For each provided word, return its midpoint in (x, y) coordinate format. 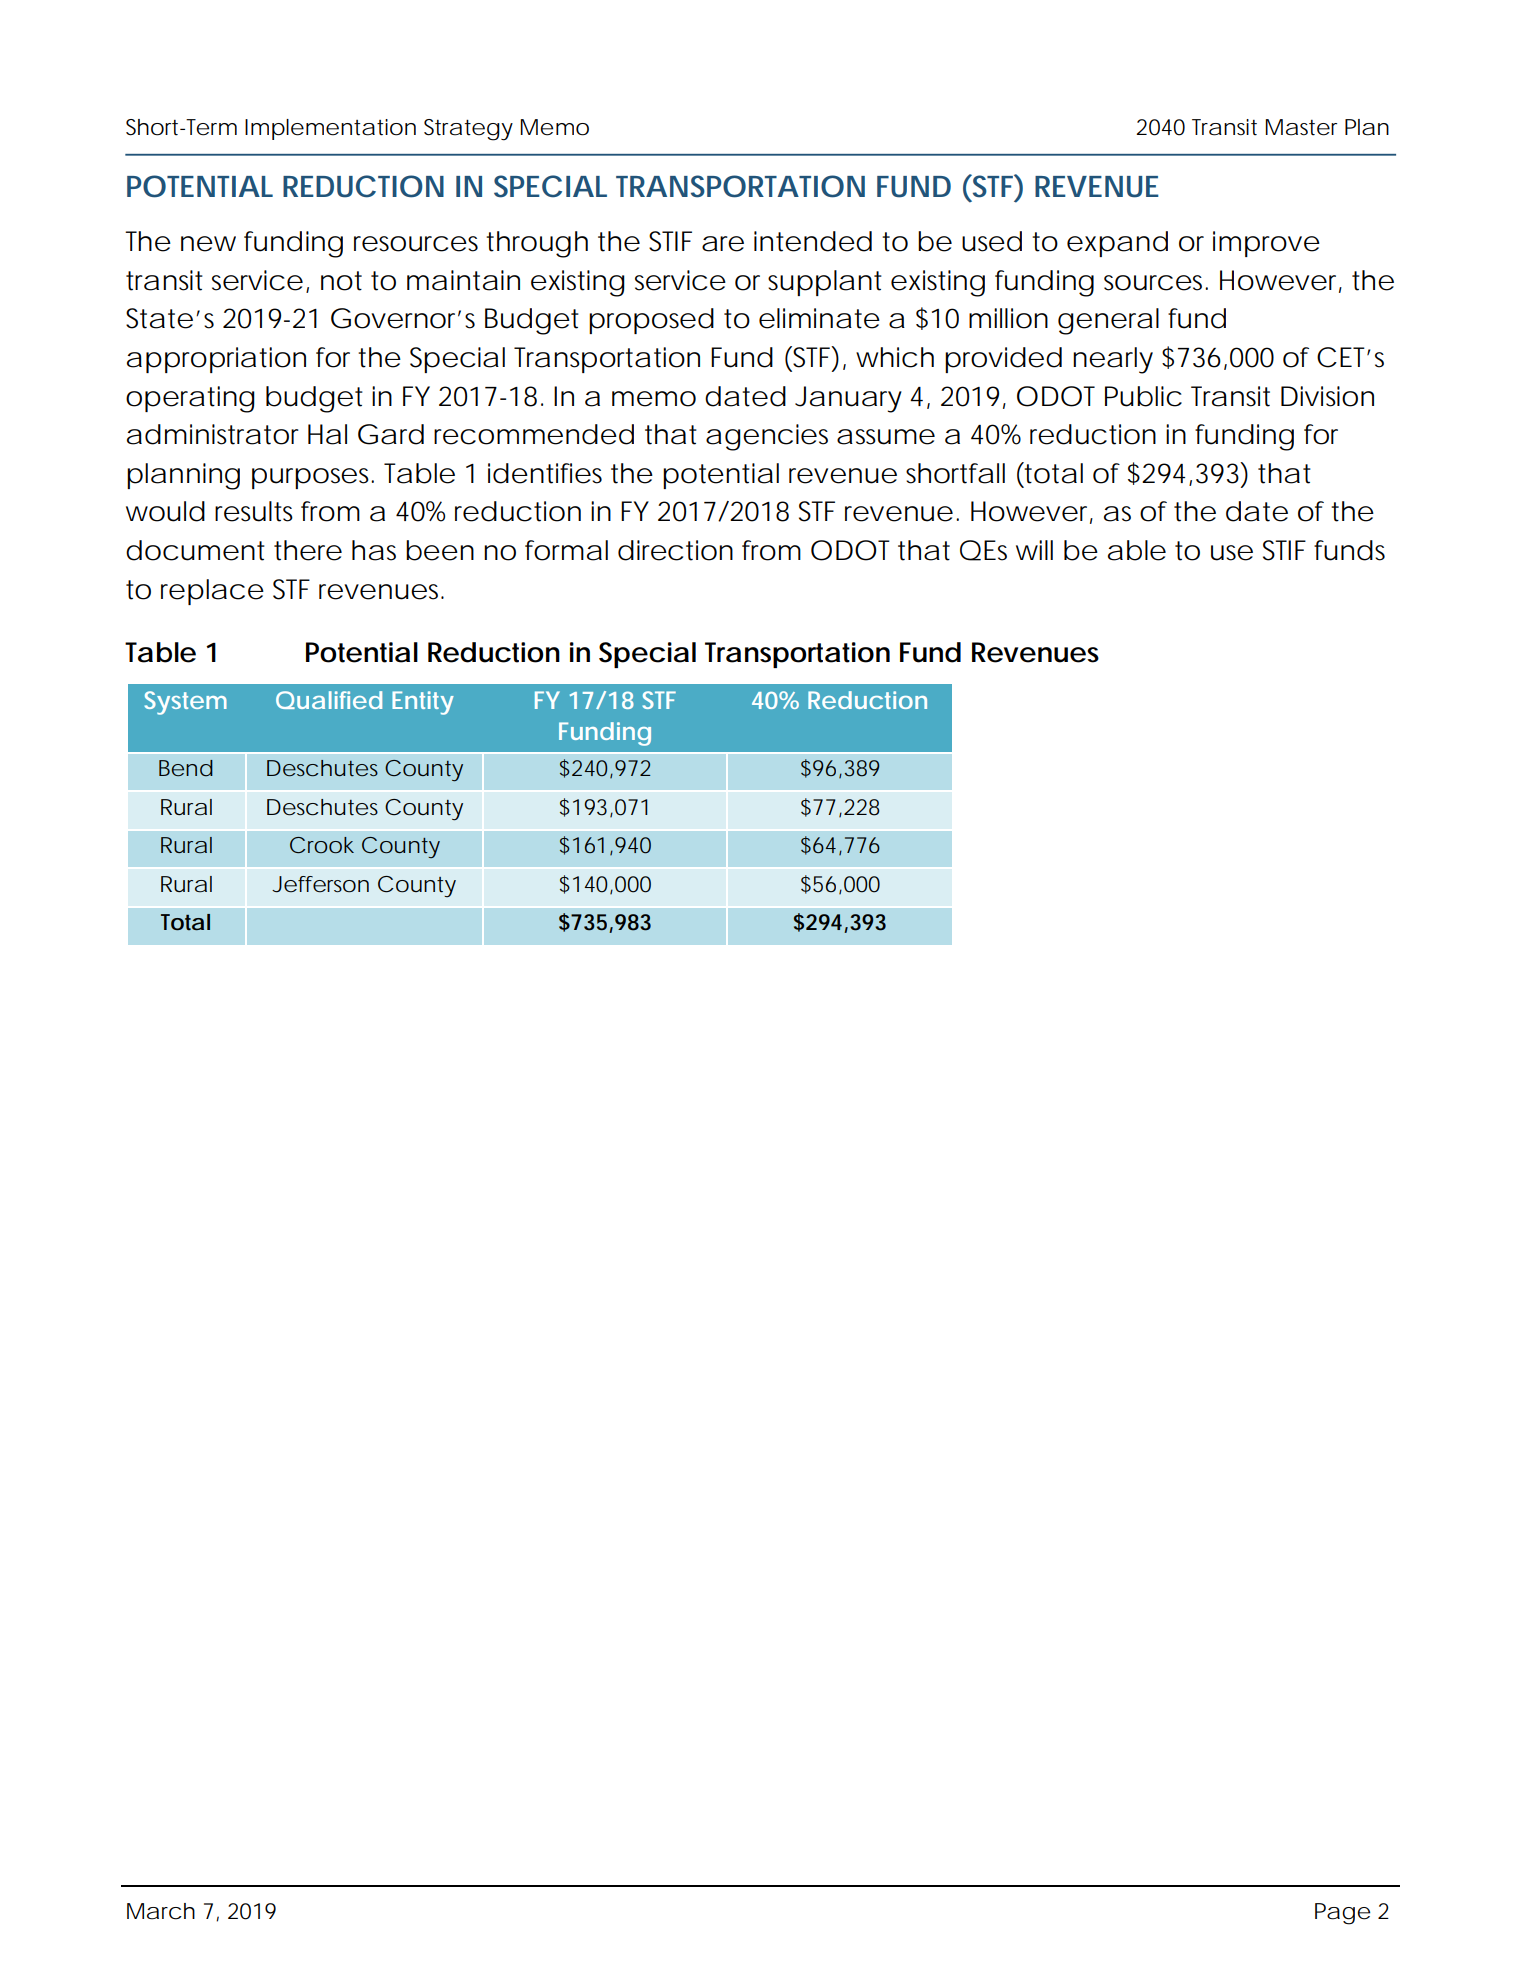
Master (1301, 127)
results (254, 511)
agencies (767, 437)
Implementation (330, 129)
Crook (322, 845)
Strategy (468, 130)
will (1034, 550)
